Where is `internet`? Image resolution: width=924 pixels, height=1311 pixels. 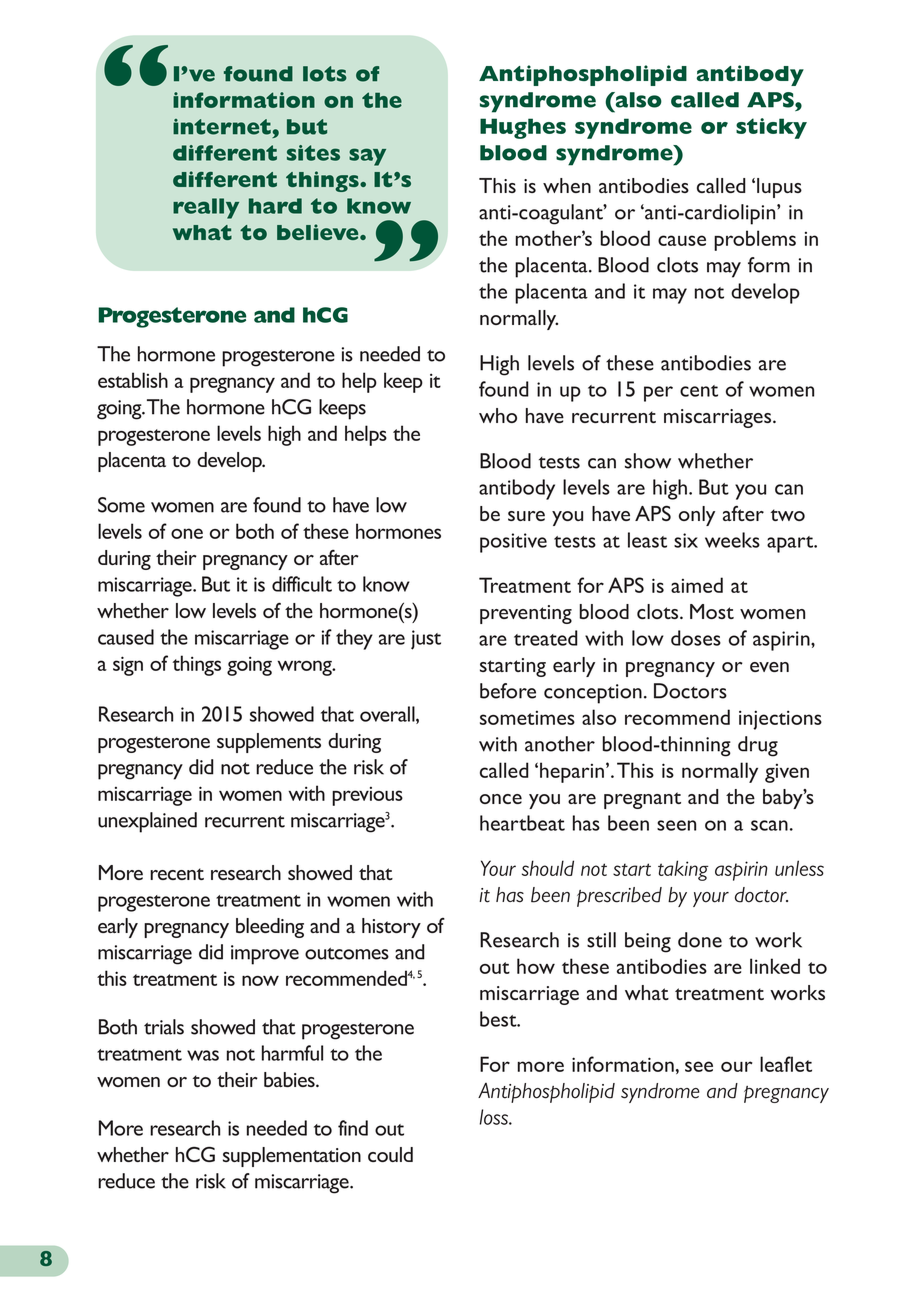 internet is located at coordinates (222, 127).
